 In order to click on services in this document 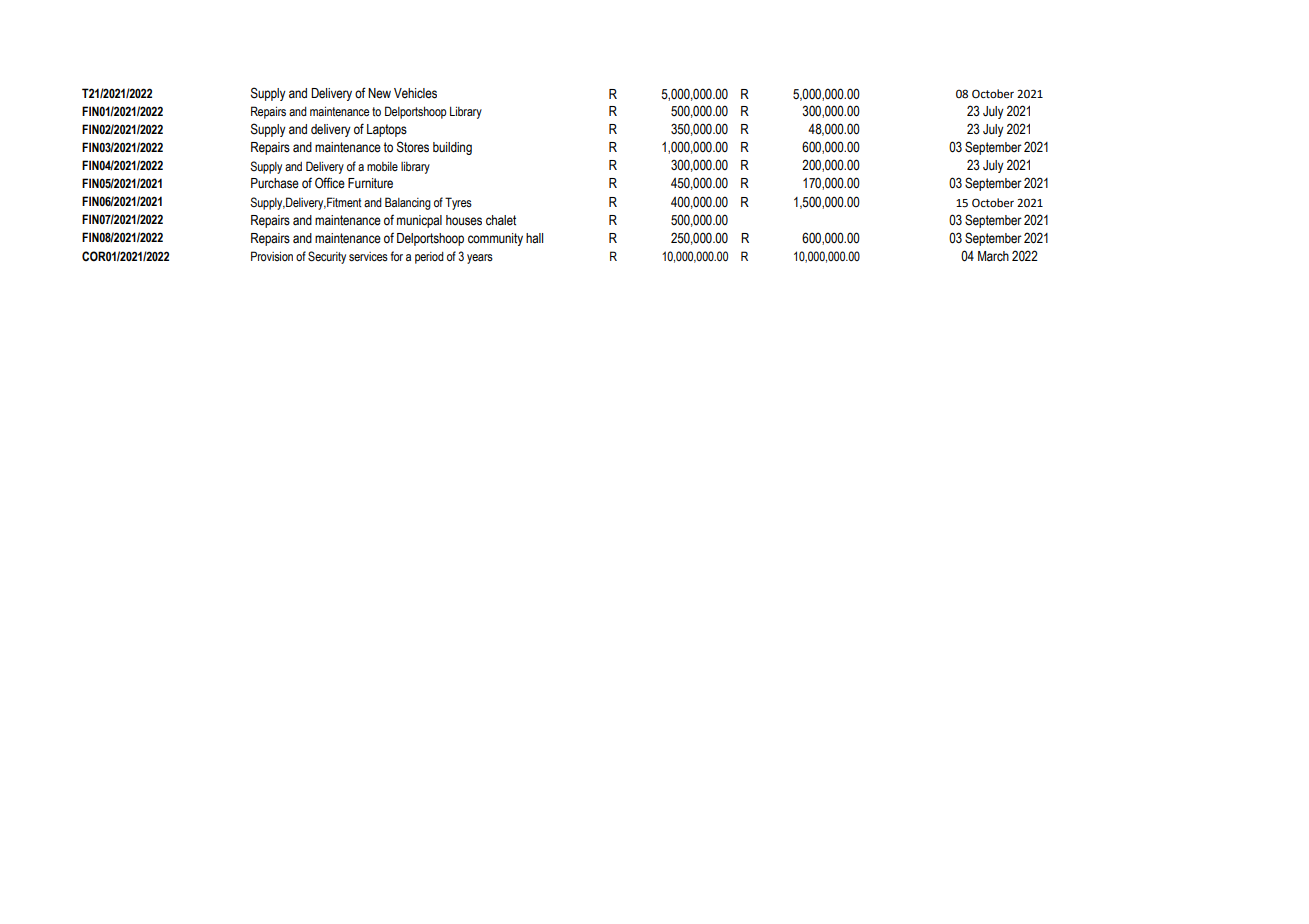, I will do `click(368, 257)`.
